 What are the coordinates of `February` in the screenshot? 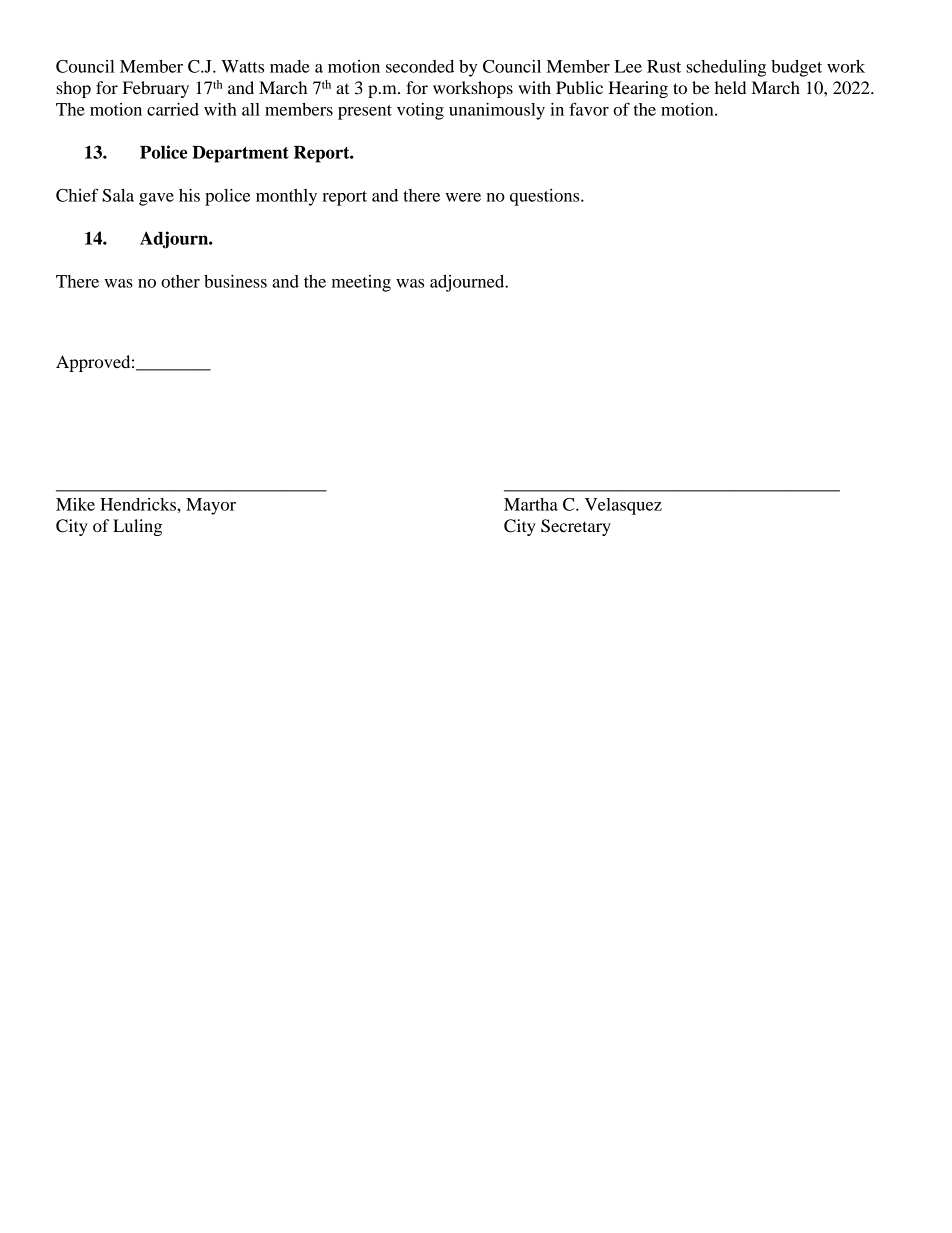 It's located at (156, 89).
